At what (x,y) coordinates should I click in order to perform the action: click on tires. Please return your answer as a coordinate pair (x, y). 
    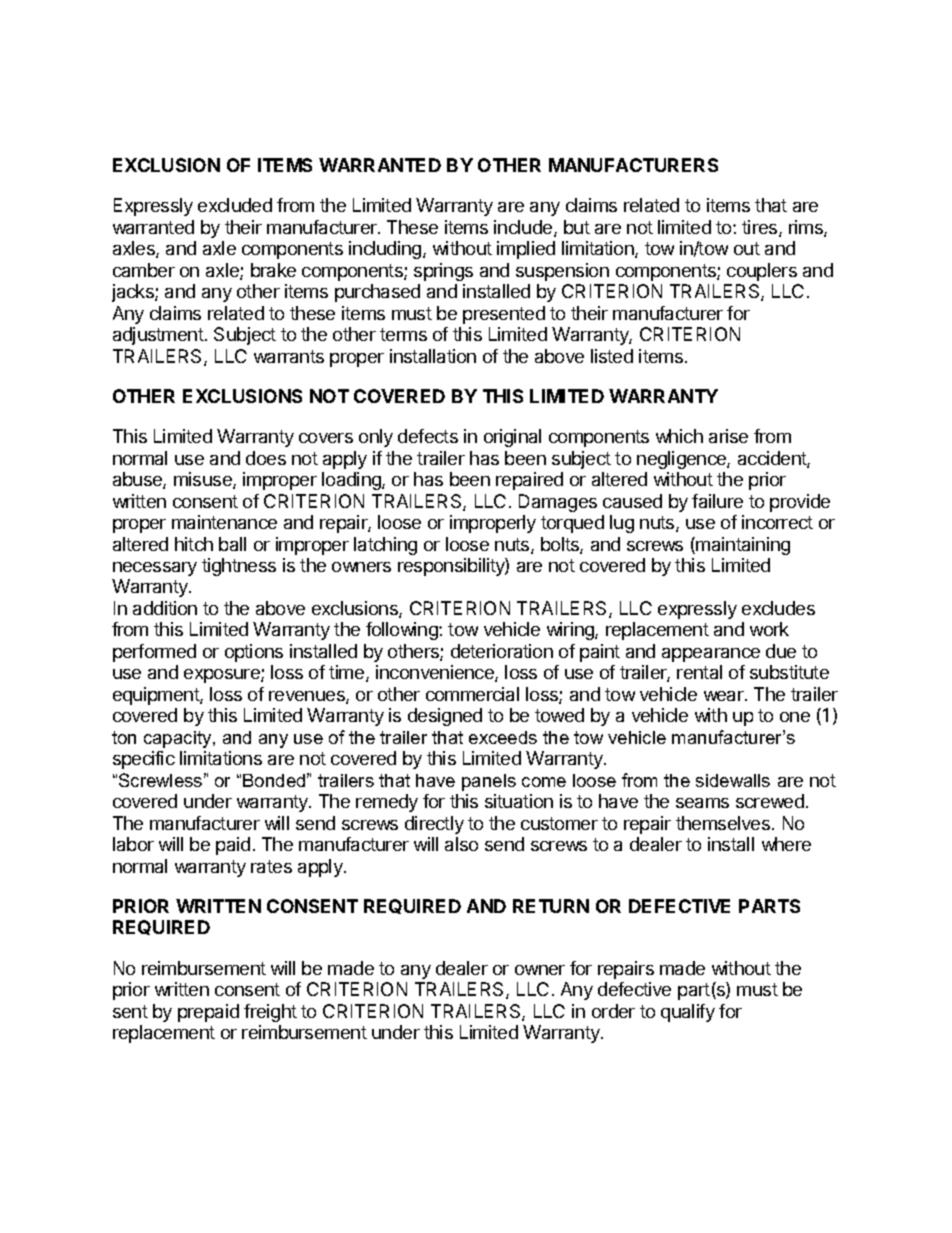
    Looking at the image, I should click on (761, 228).
